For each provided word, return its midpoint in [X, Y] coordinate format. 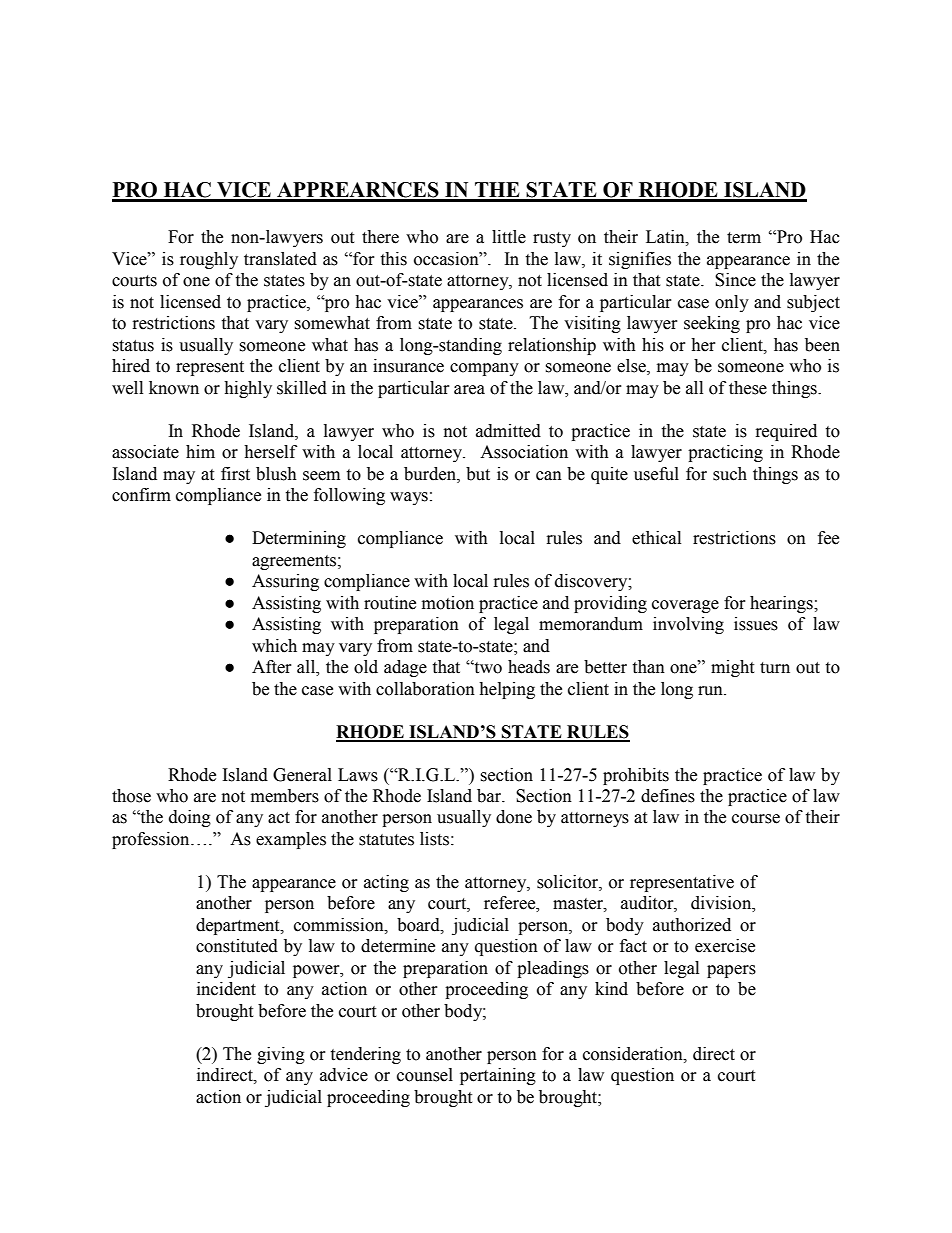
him [200, 451]
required [786, 432]
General [302, 775]
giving [281, 1055]
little [509, 237]
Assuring [285, 582]
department [239, 926]
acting [386, 883]
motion [448, 603]
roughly [209, 260]
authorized [692, 925]
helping [507, 690]
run [711, 691]
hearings [782, 604]
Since [735, 280]
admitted [508, 431]
